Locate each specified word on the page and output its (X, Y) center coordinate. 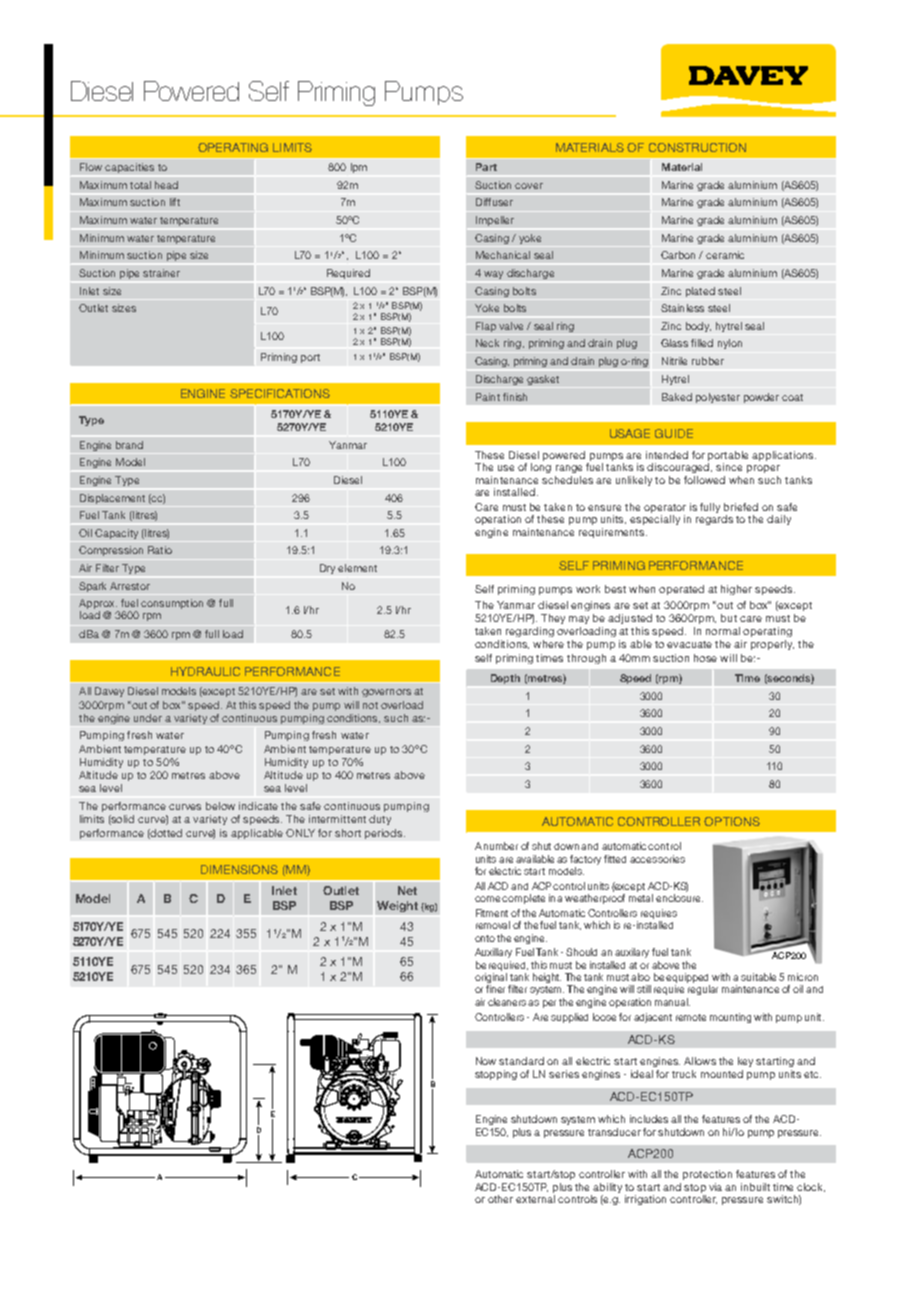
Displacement (112, 499)
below (220, 806)
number (501, 846)
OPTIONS (732, 821)
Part (486, 167)
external (535, 1199)
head (166, 185)
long (541, 468)
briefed (741, 507)
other (500, 1199)
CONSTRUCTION (697, 147)
